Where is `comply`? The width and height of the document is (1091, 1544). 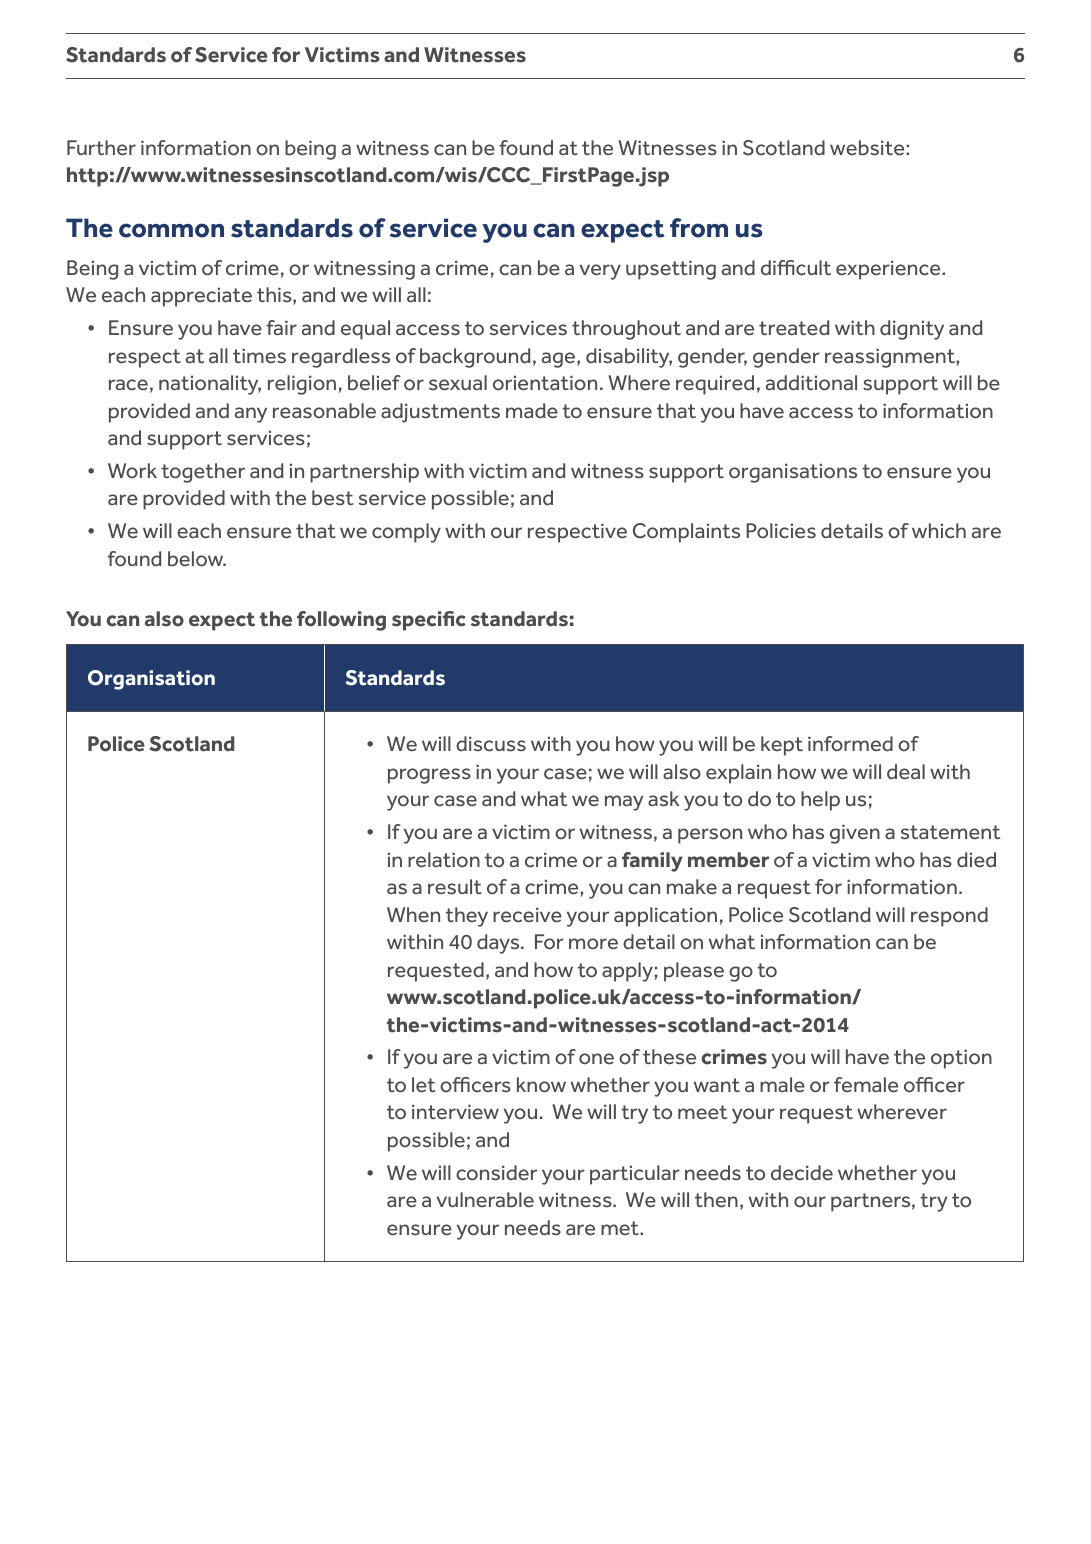 comply is located at coordinates (406, 533).
